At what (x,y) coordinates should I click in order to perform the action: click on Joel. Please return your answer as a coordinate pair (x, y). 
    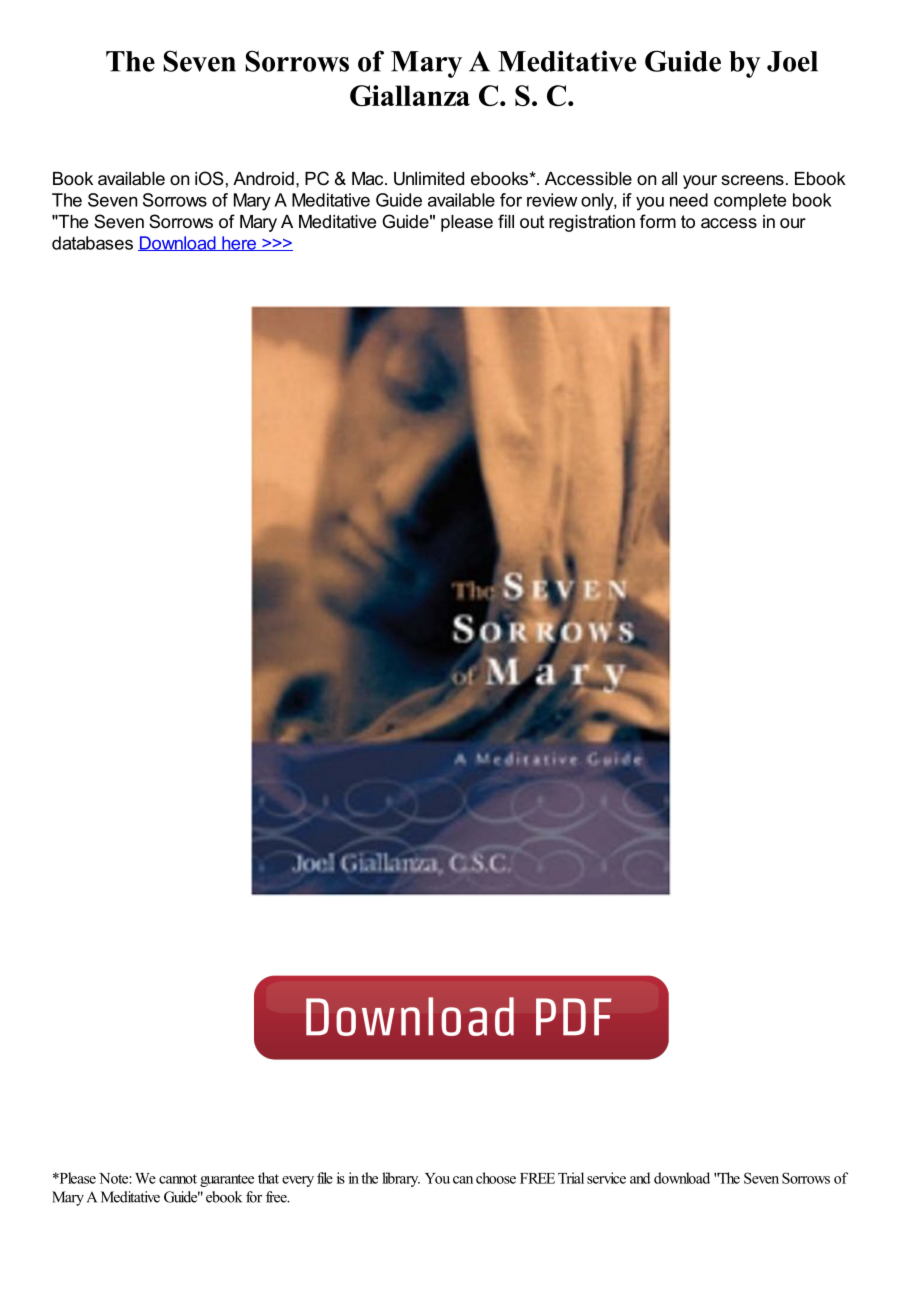
    Looking at the image, I should click on (792, 61).
